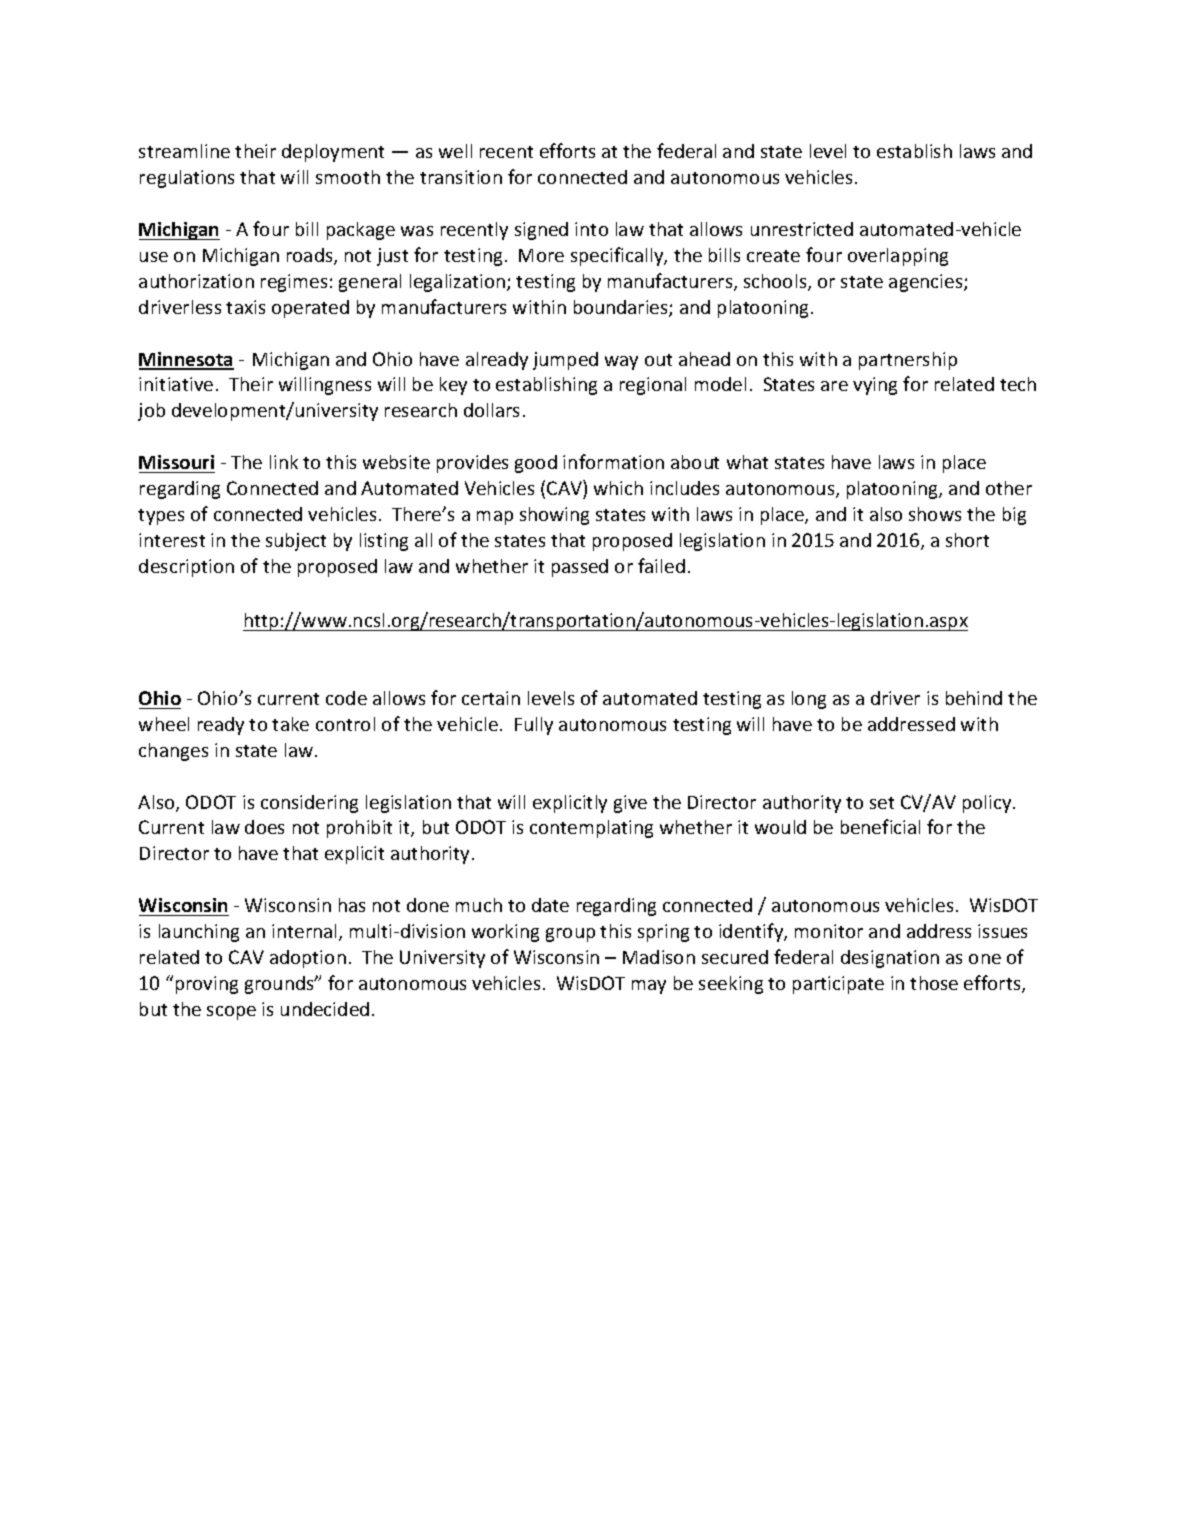 The image size is (1181, 1528). What do you see at coordinates (565, 361) in the screenshot?
I see `jumped` at bounding box center [565, 361].
